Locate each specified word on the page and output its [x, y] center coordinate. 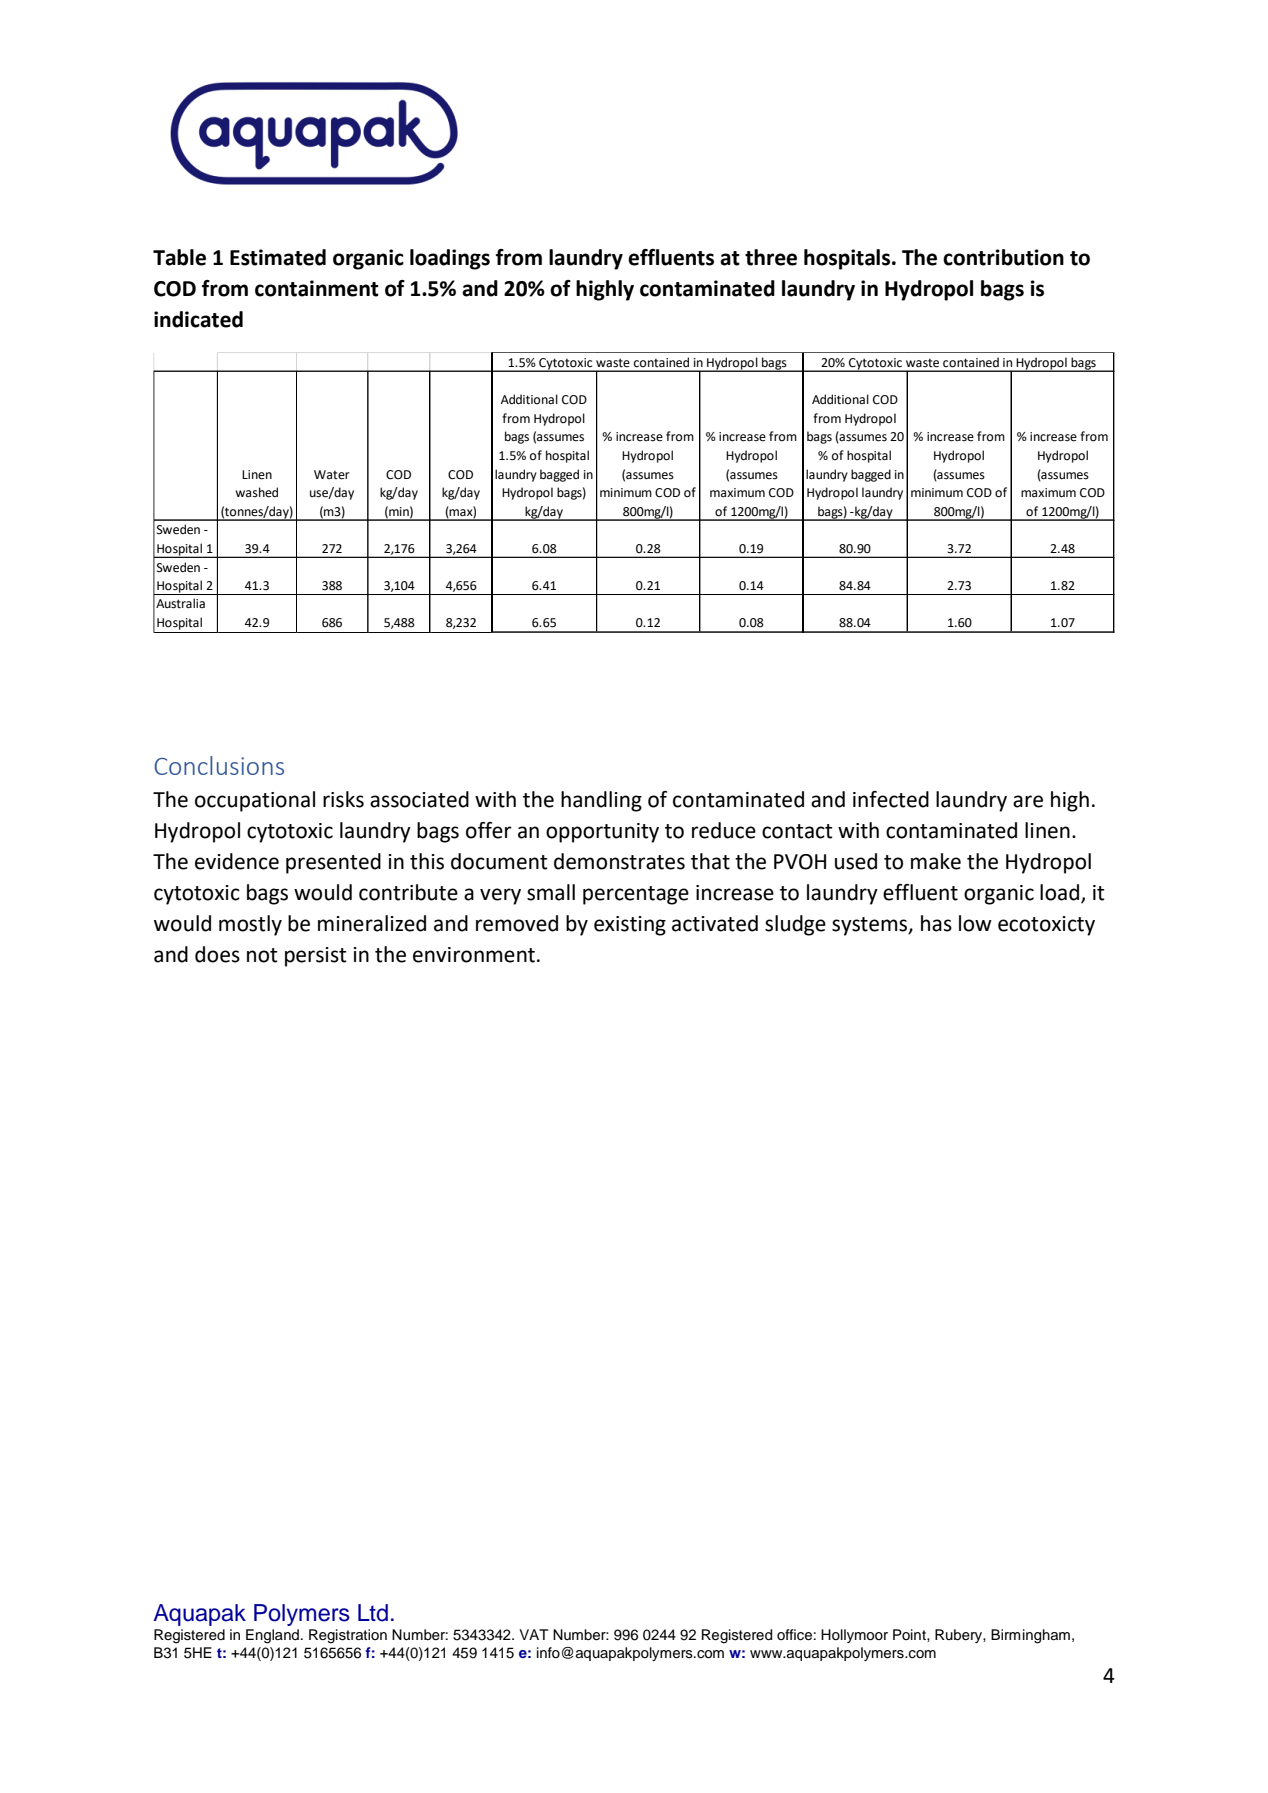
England [272, 1636]
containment [317, 288]
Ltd [373, 1613]
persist [316, 957]
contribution [1003, 257]
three [771, 257]
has [936, 923]
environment [474, 955]
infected [891, 799]
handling [601, 801]
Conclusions [219, 765]
